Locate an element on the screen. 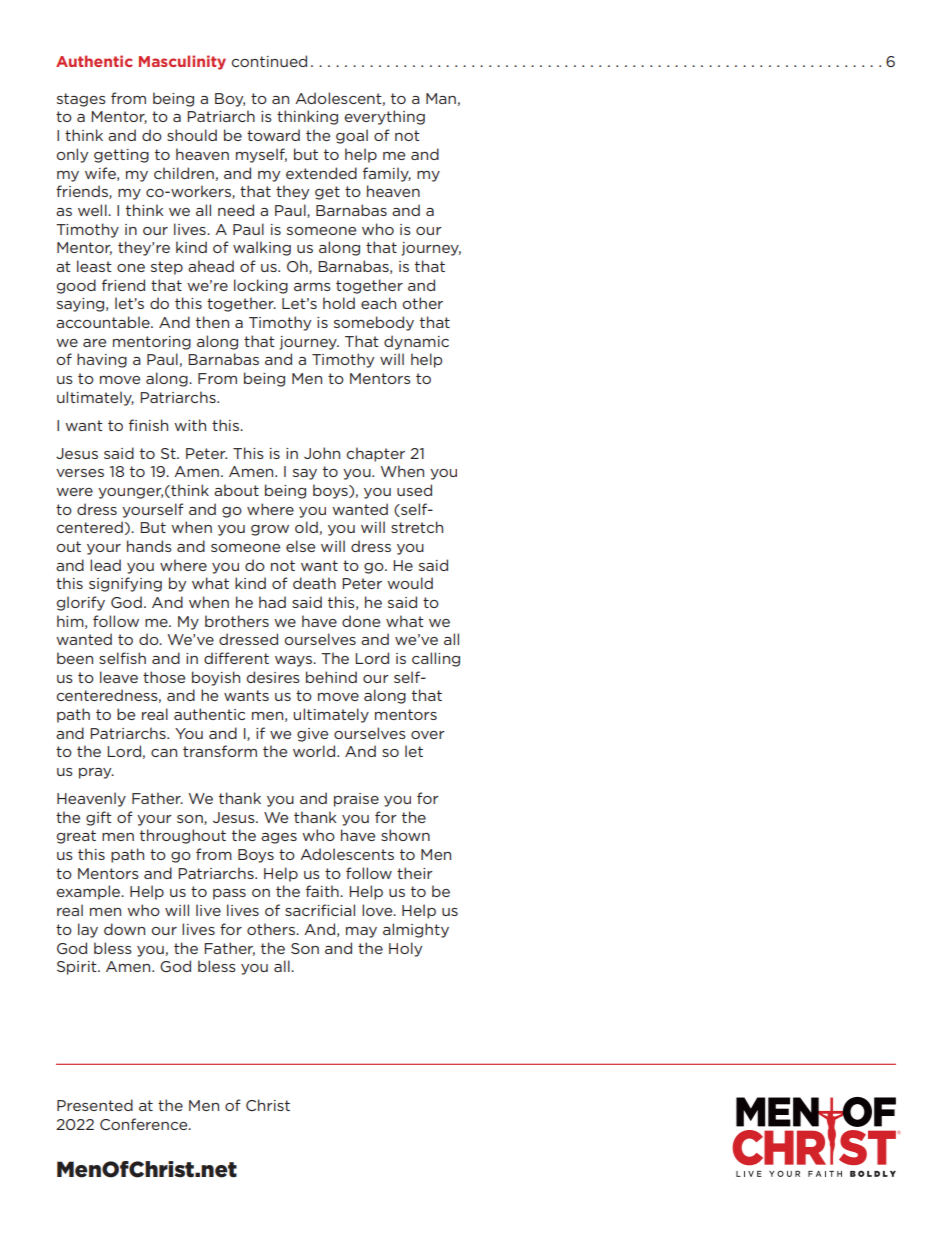 The image size is (952, 1233). dynamic is located at coordinates (416, 342).
